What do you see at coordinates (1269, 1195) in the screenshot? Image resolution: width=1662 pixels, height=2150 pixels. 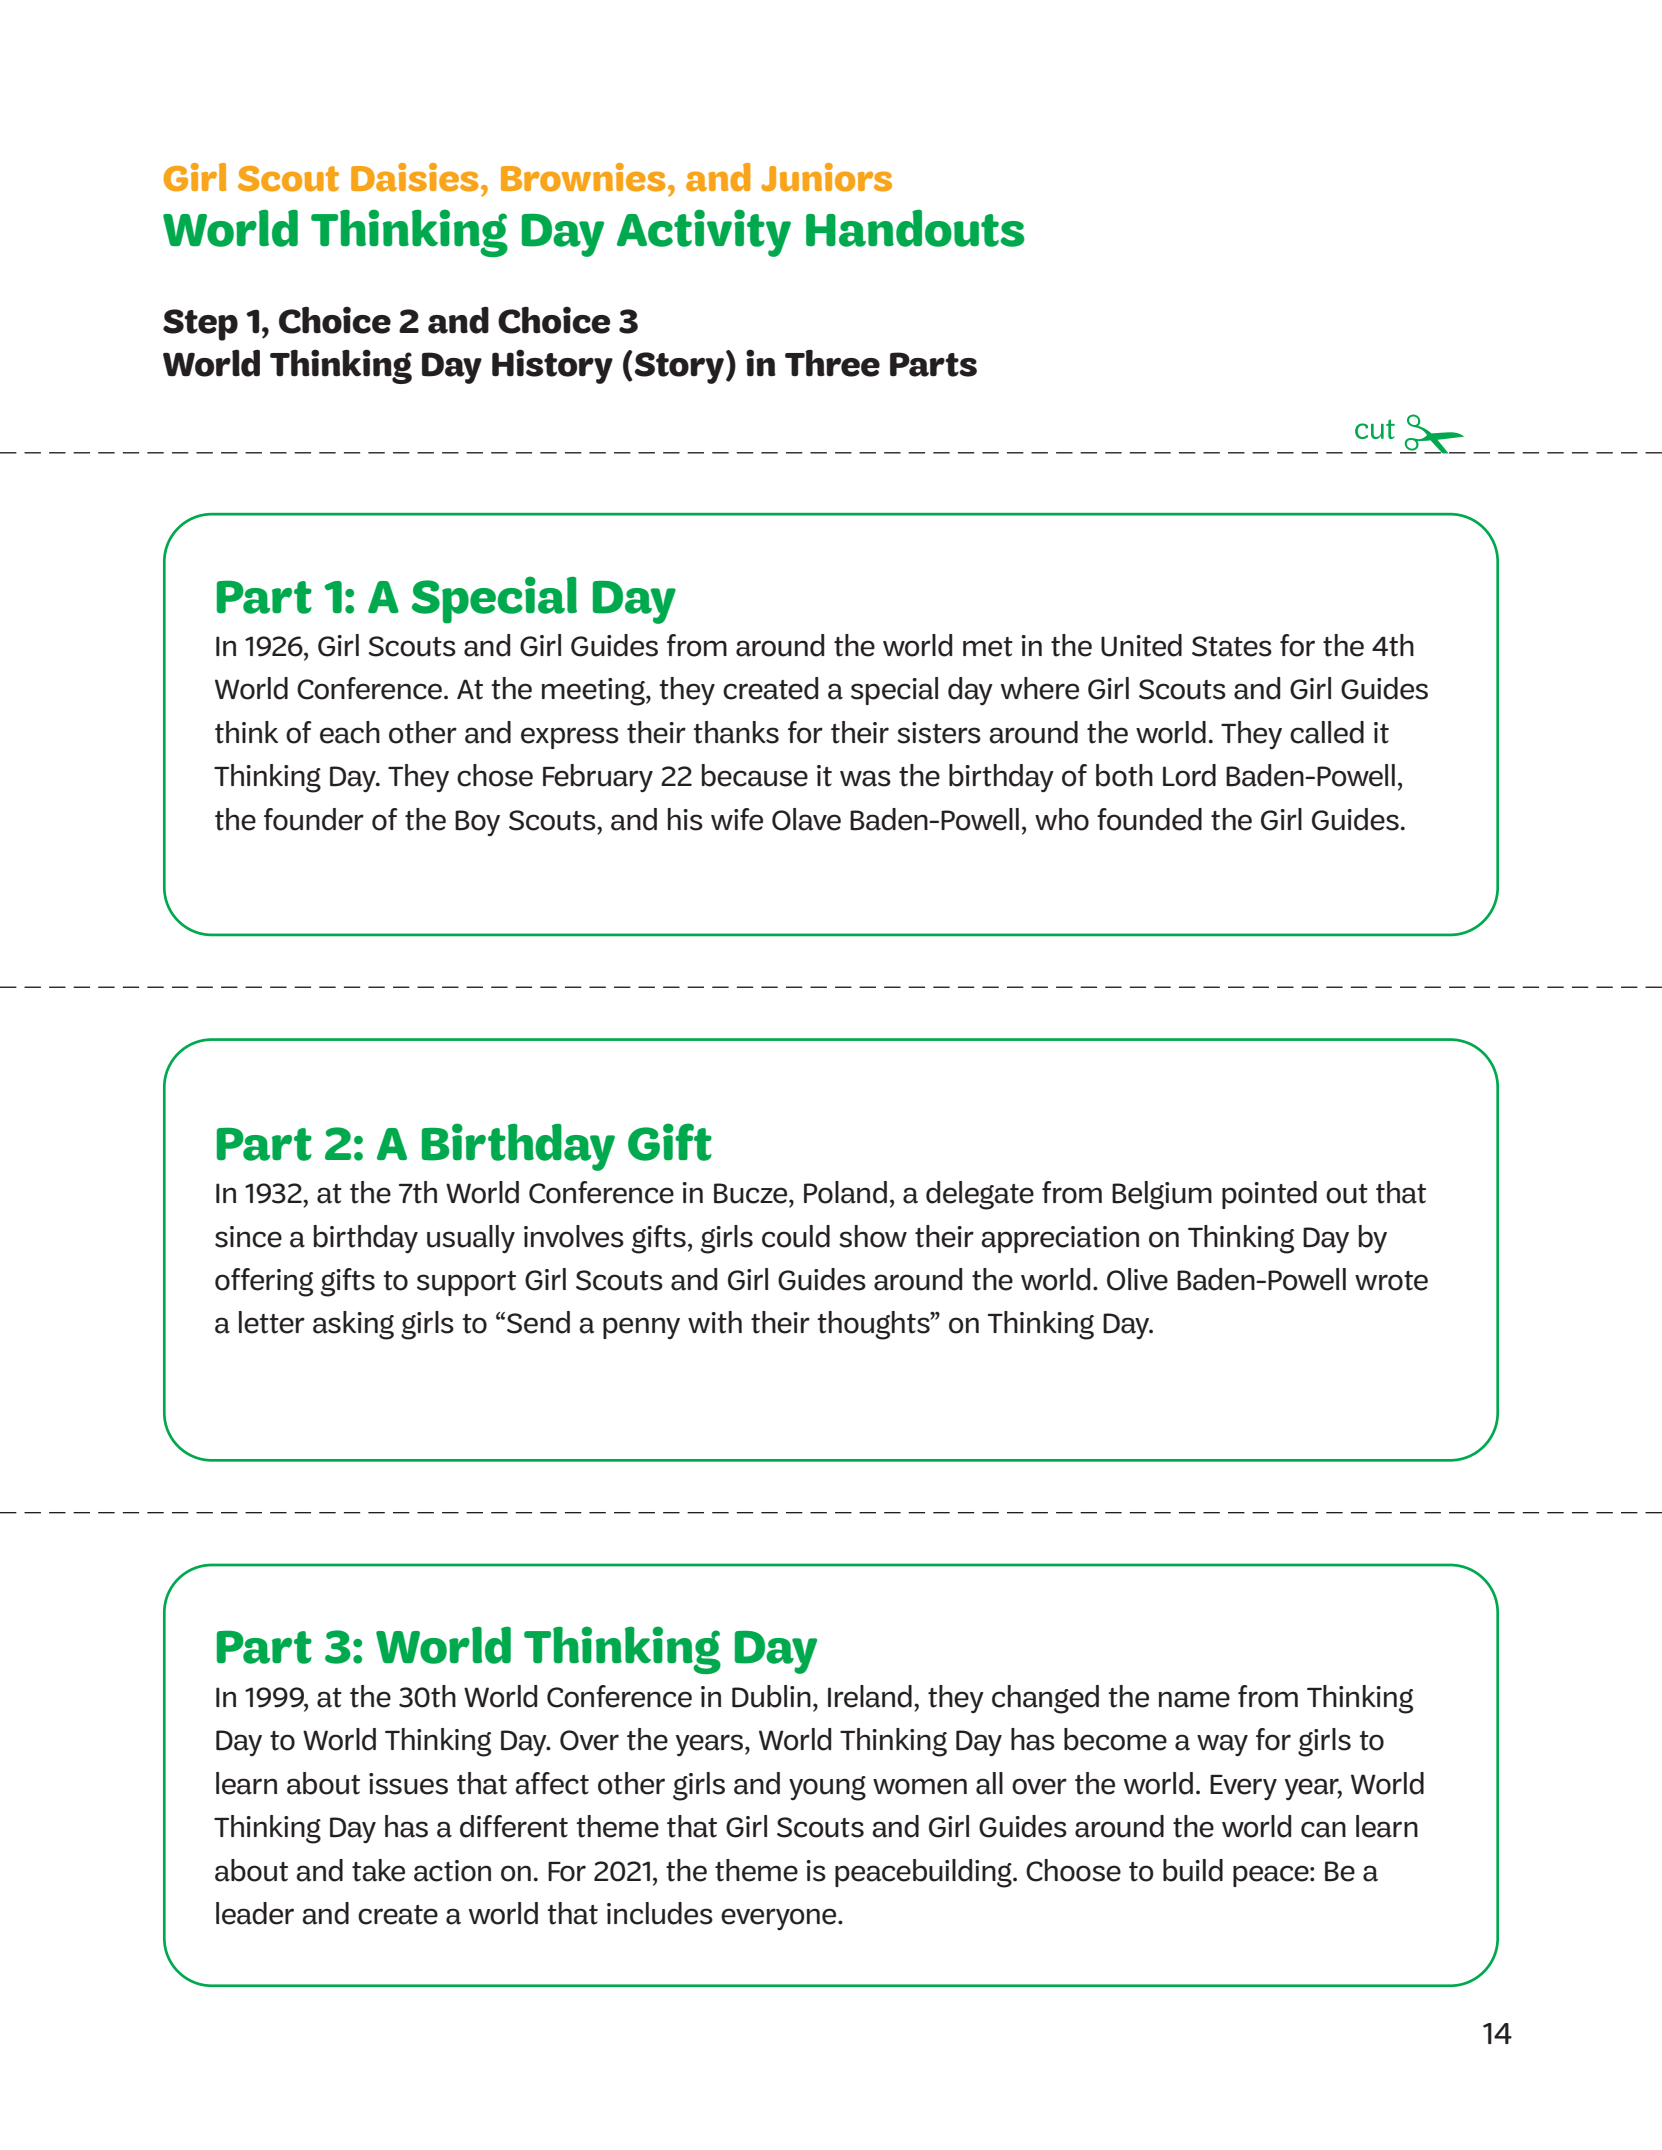 I see `pointed` at bounding box center [1269, 1195].
